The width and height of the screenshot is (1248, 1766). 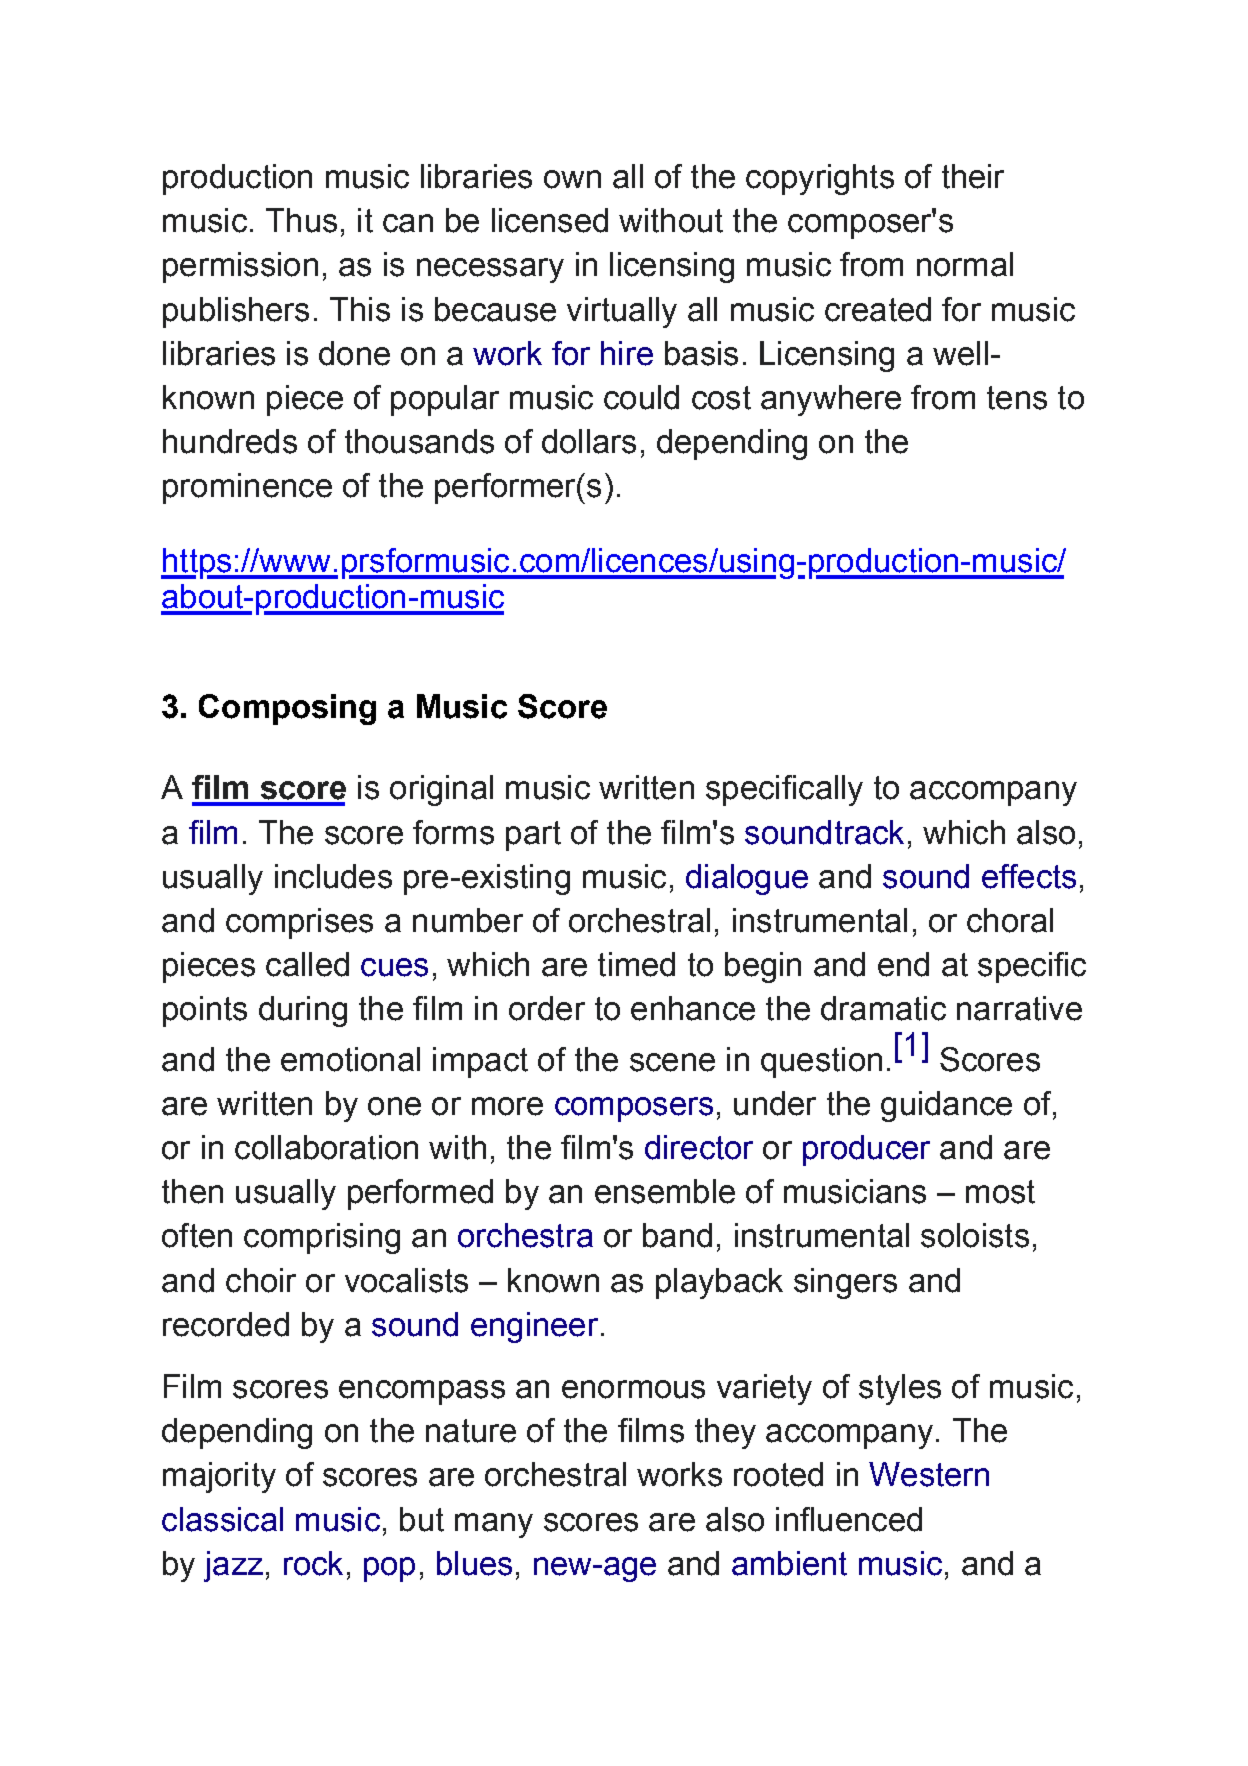 I want to click on many, so click(x=494, y=1525).
